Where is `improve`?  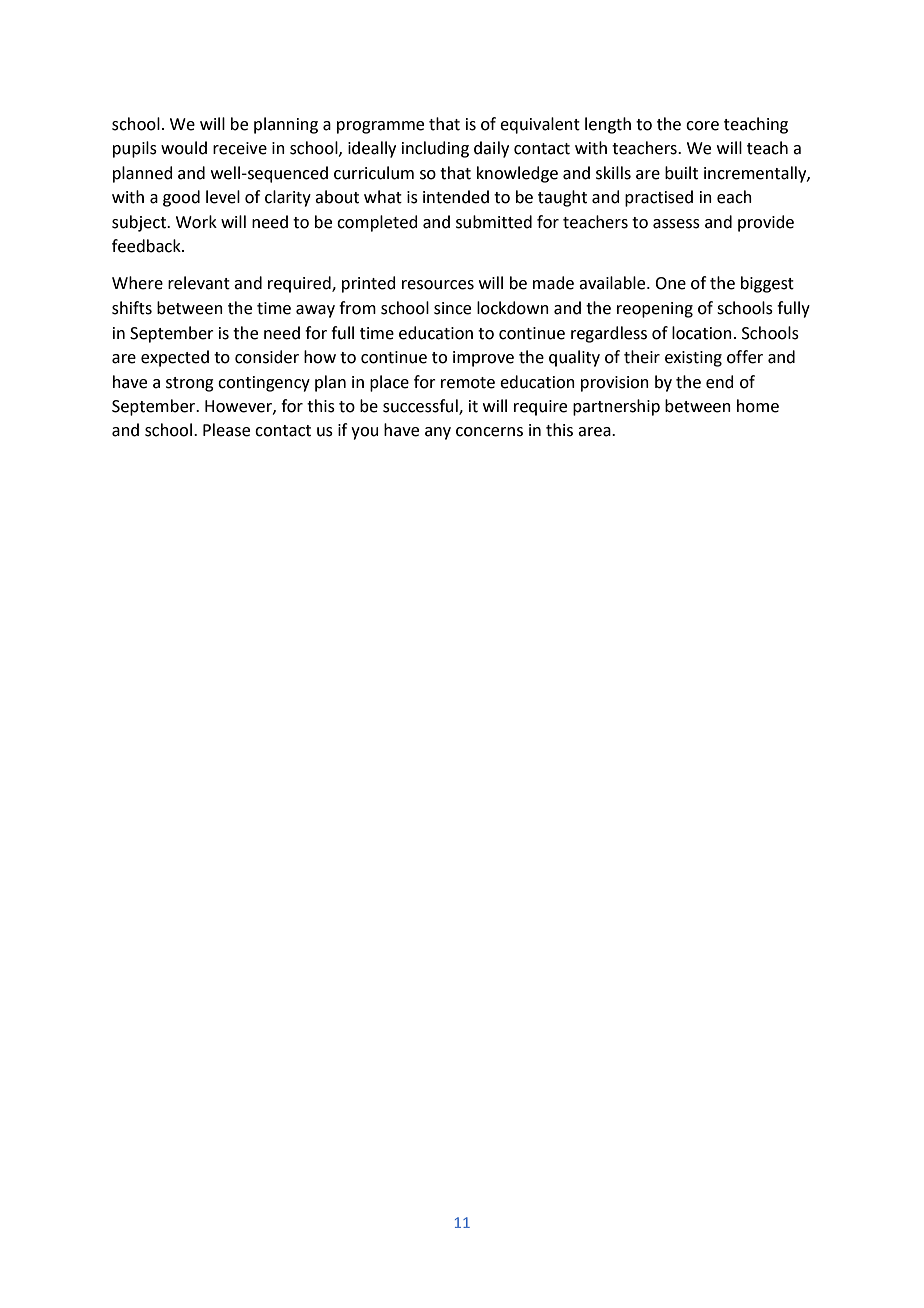 improve is located at coordinates (483, 359).
